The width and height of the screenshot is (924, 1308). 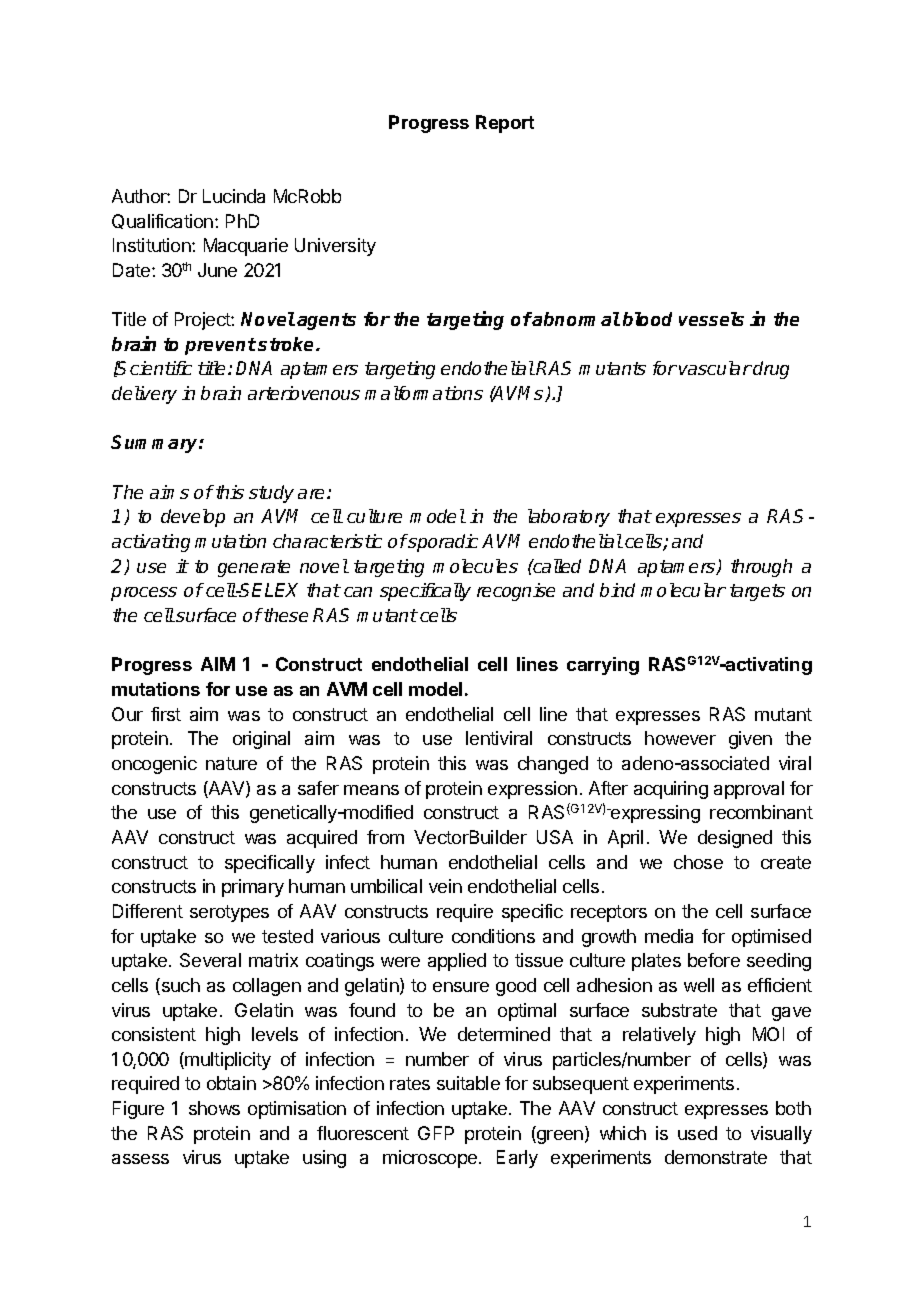 I want to click on vessels, so click(x=711, y=319).
